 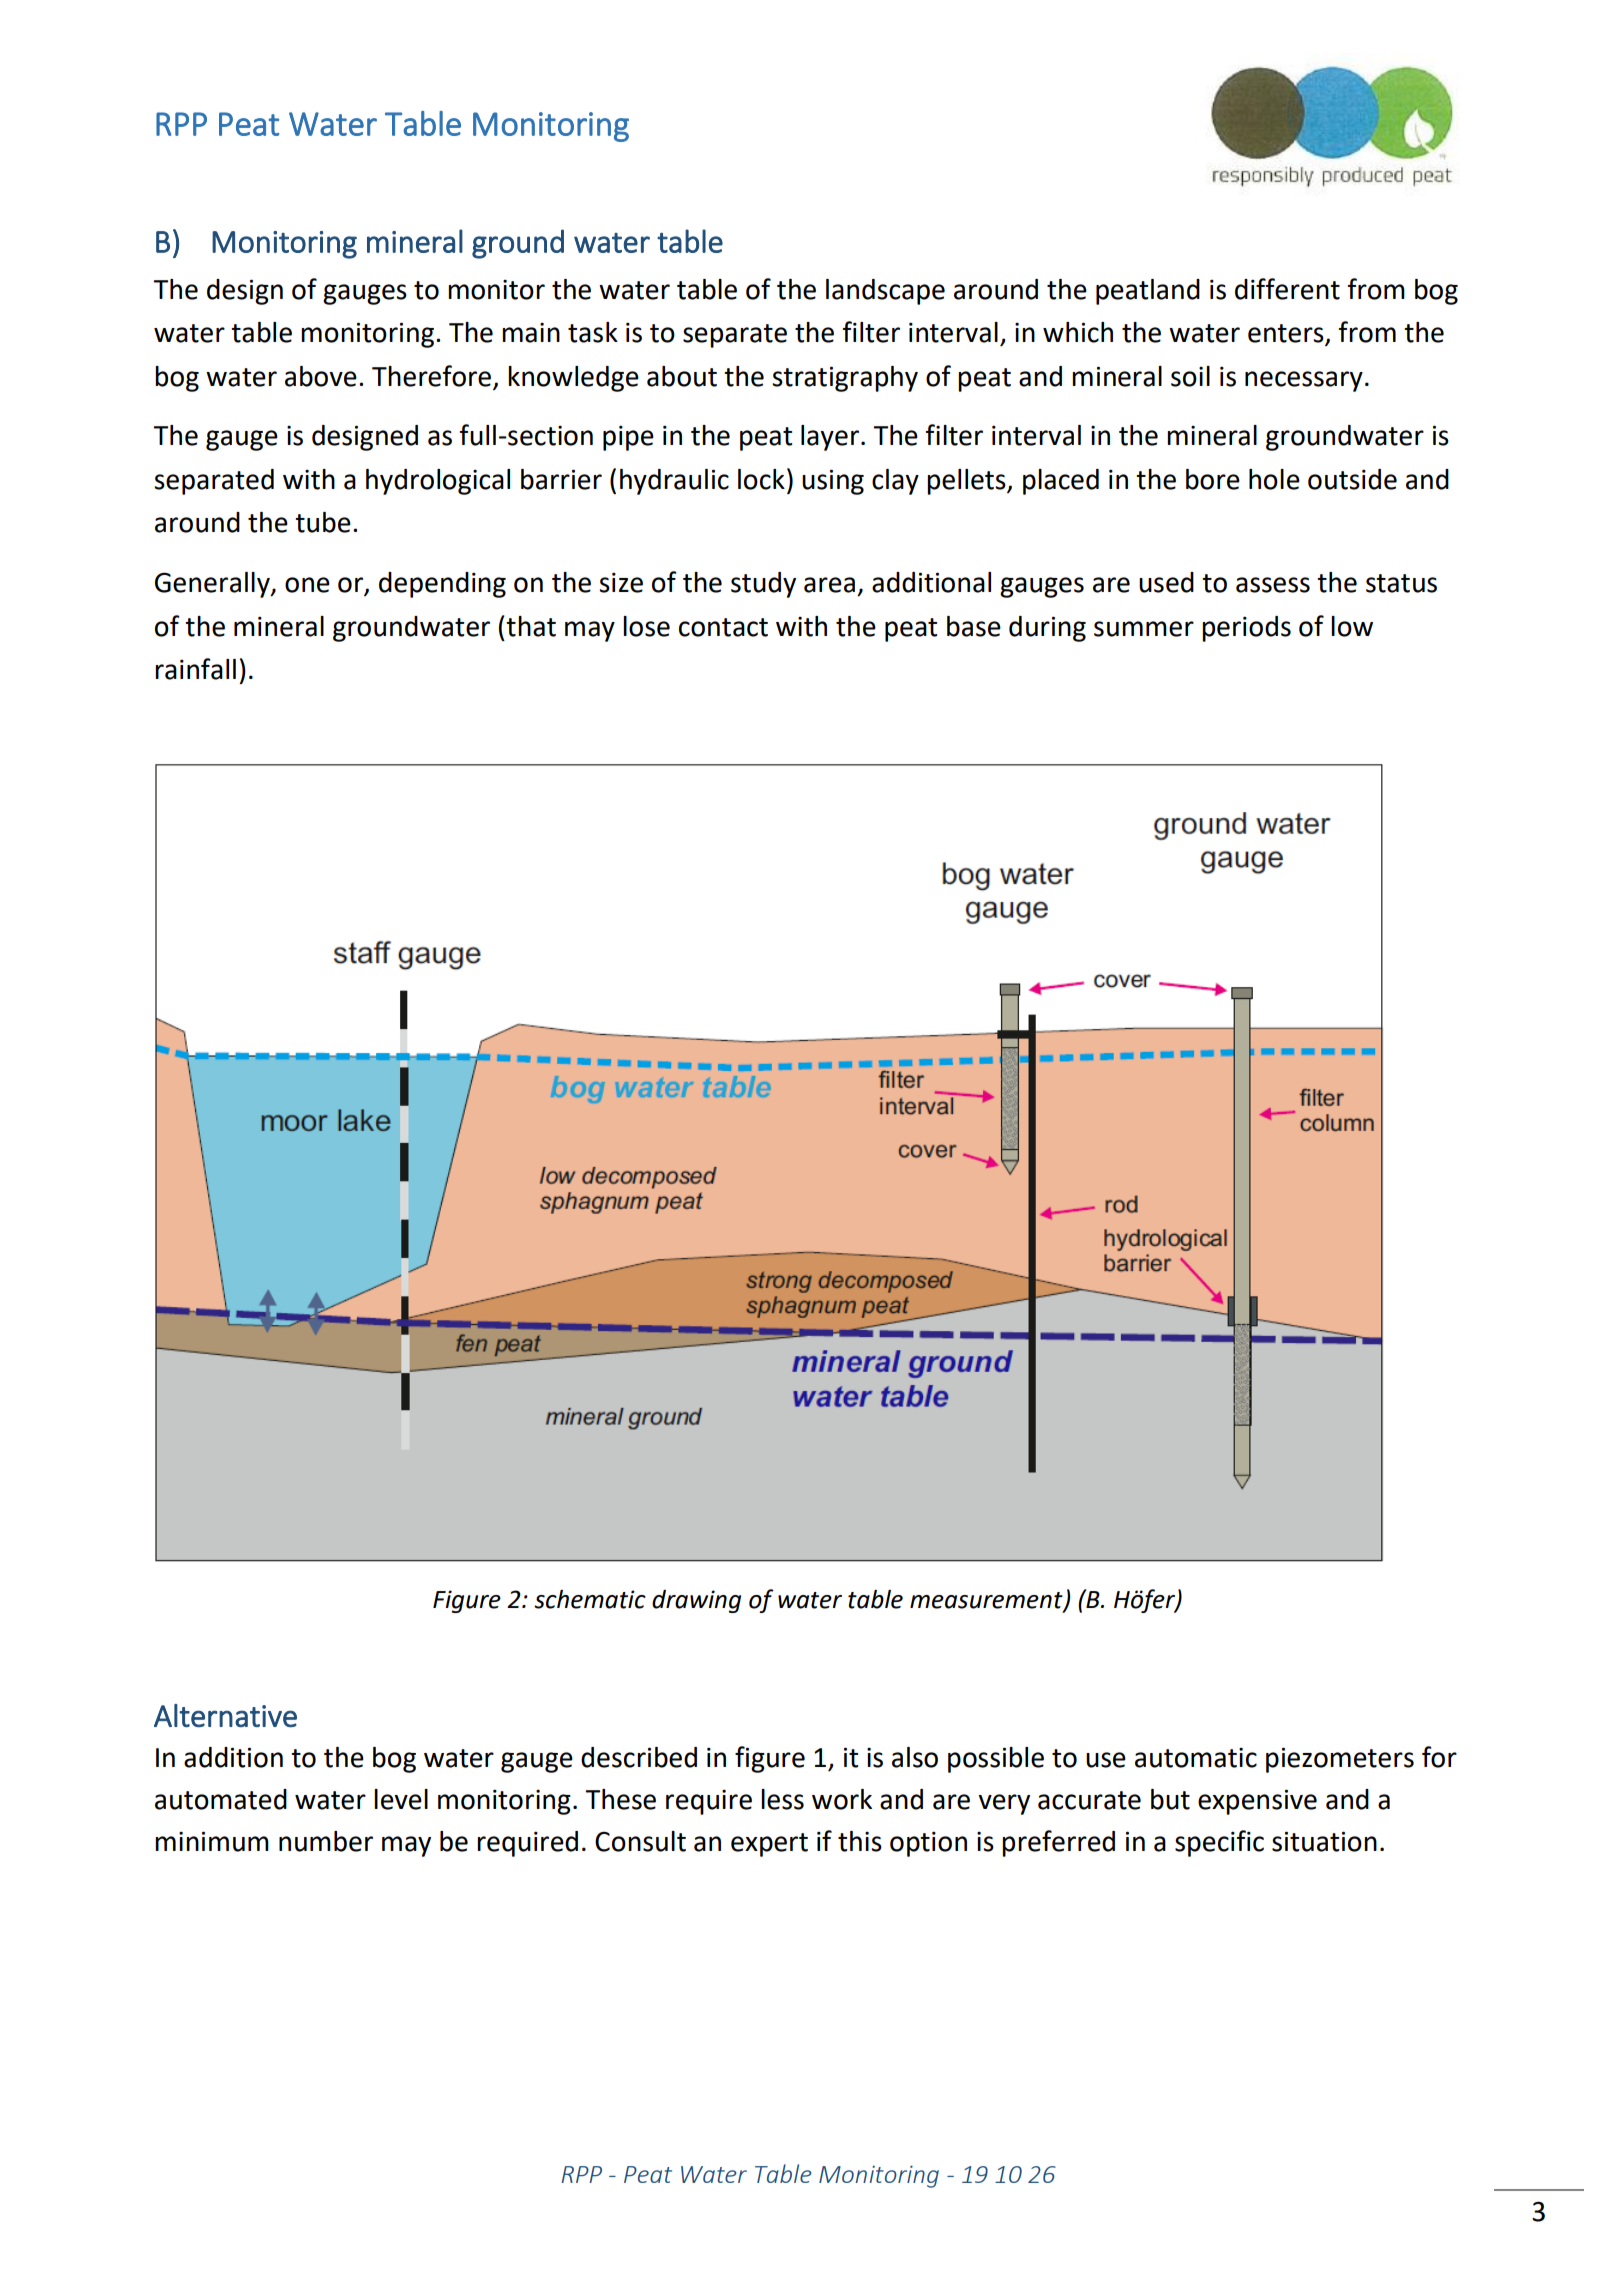 I want to click on level, so click(x=401, y=1799).
